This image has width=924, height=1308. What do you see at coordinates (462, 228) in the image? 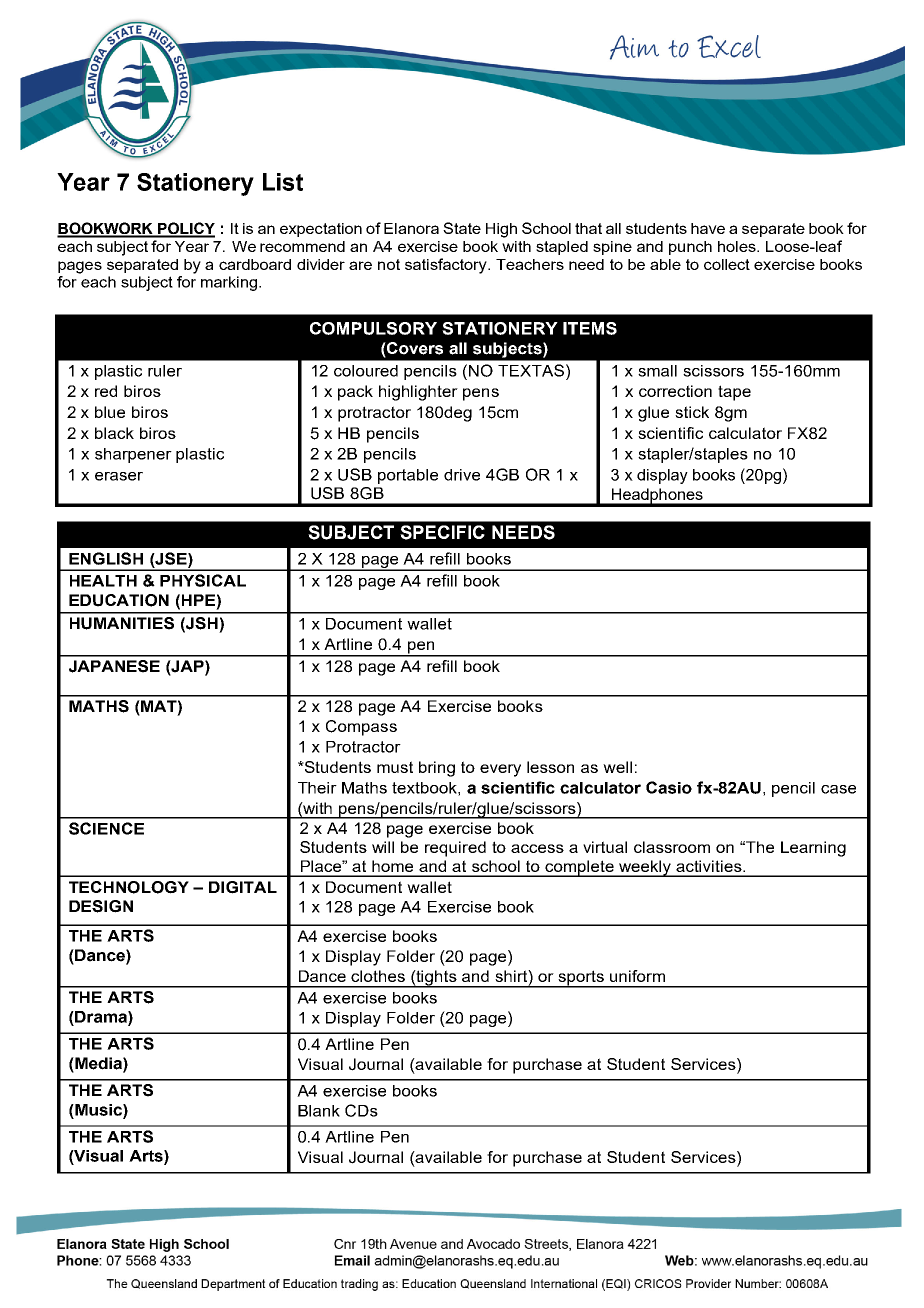
I see `State` at bounding box center [462, 228].
